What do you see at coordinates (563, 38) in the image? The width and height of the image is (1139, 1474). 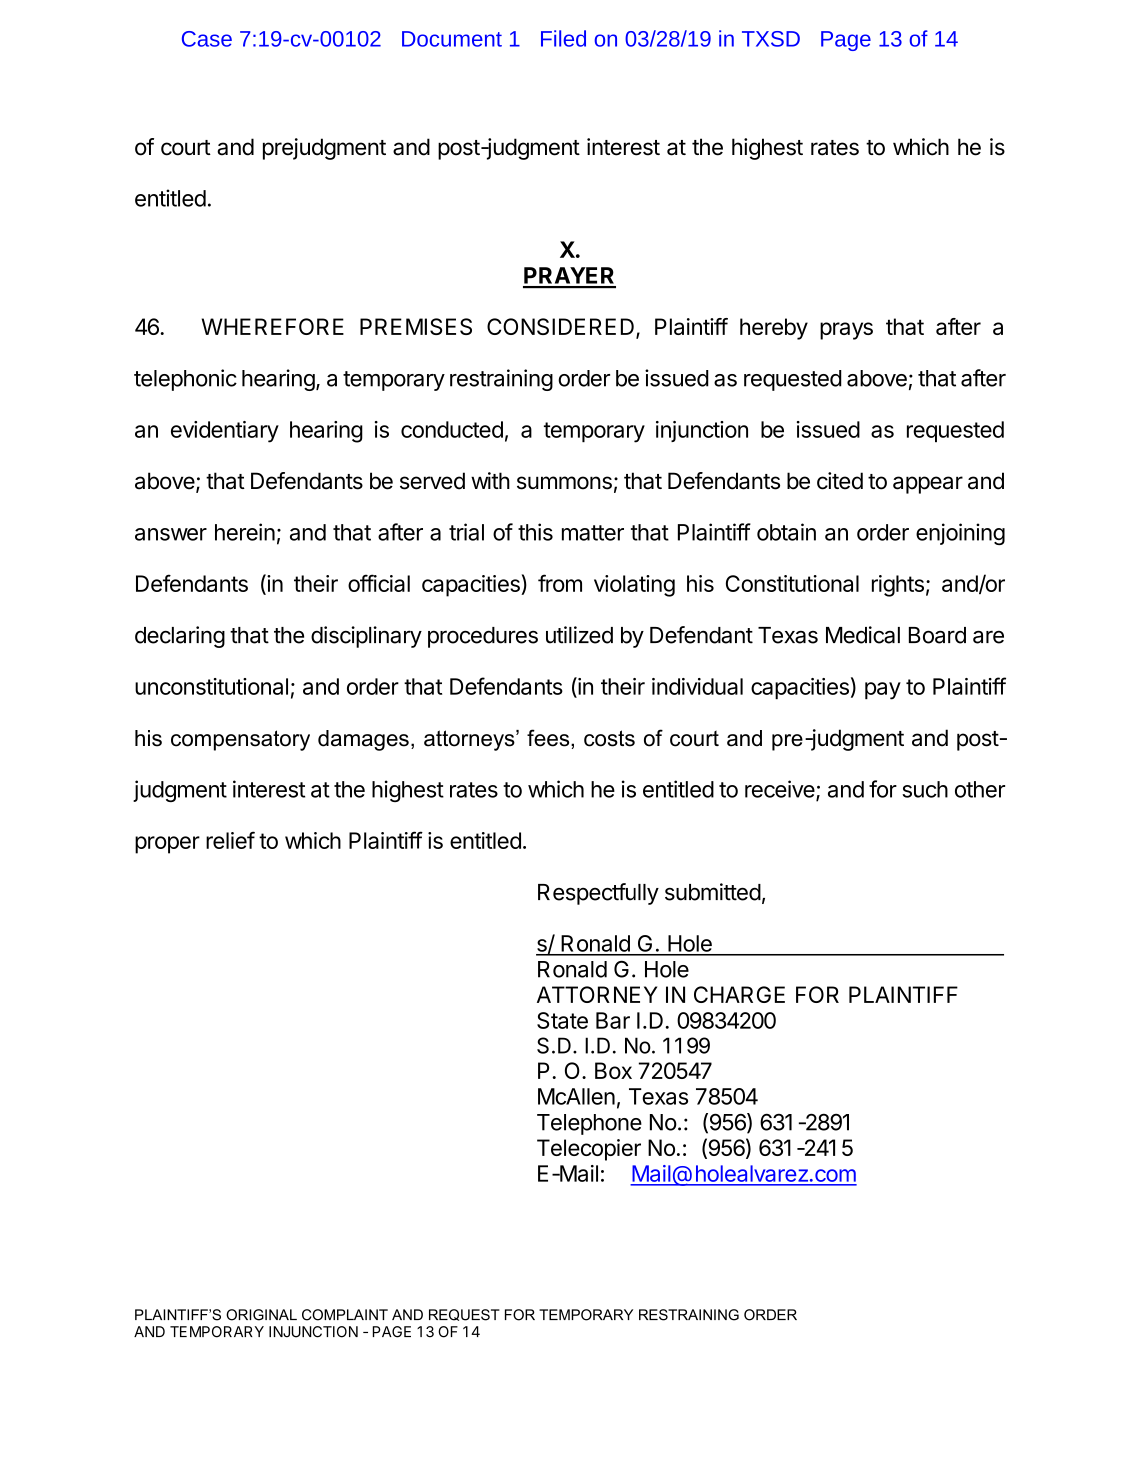 I see `Filed` at bounding box center [563, 38].
